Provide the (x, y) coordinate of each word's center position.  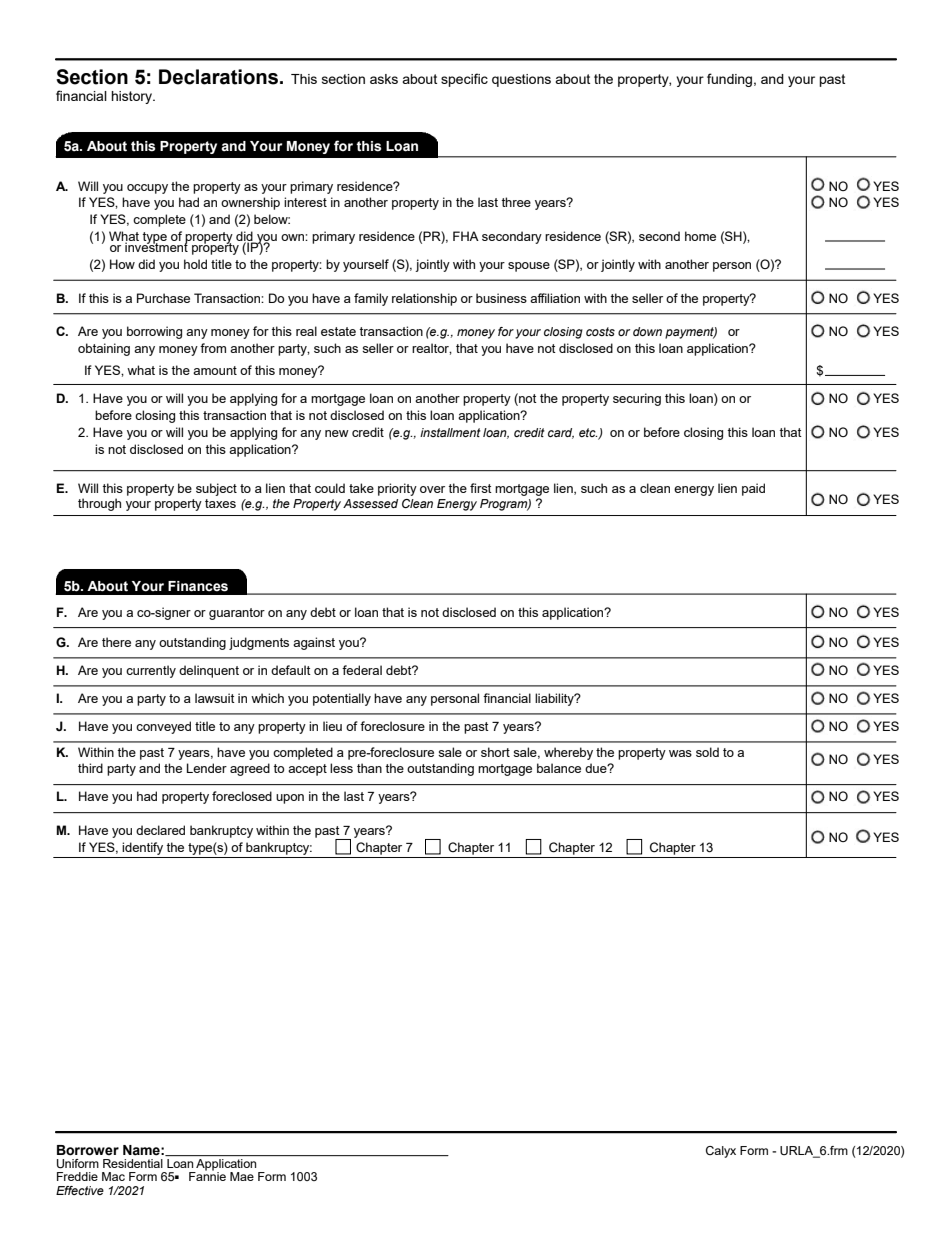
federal (362, 670)
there (116, 642)
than (369, 768)
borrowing (154, 332)
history (133, 97)
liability (555, 699)
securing (637, 399)
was (680, 753)
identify (142, 848)
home (700, 236)
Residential (133, 1163)
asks (384, 79)
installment (450, 432)
